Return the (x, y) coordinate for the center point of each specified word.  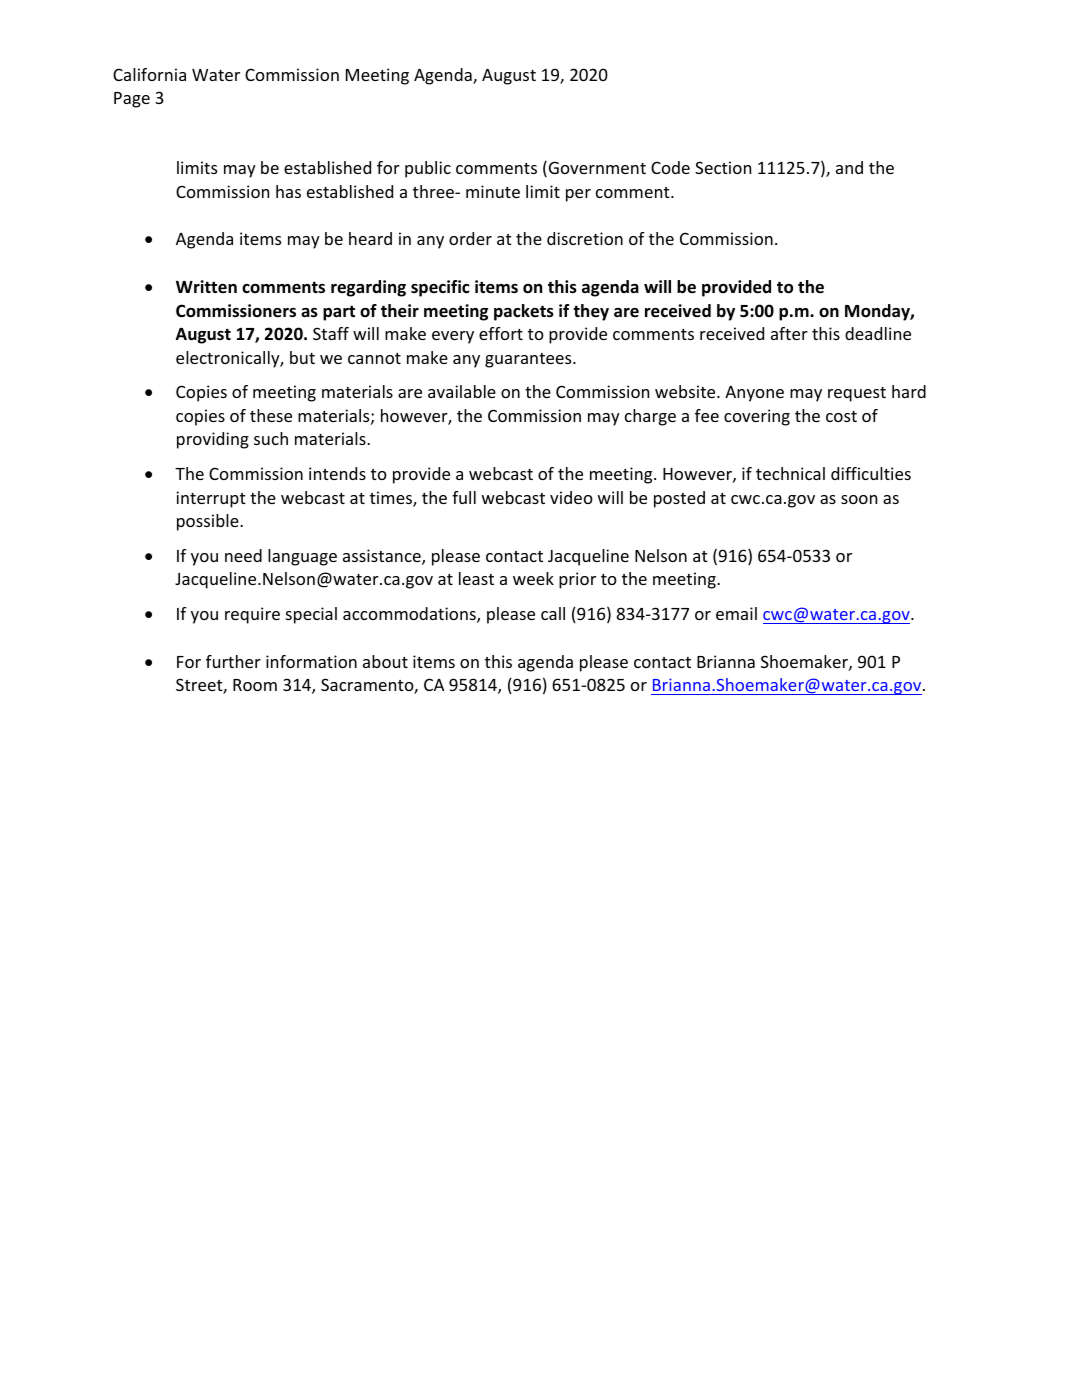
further (233, 661)
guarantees (529, 360)
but (302, 357)
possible (209, 522)
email (736, 613)
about (385, 661)
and (849, 167)
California (149, 74)
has (288, 191)
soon (859, 499)
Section (723, 167)
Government (596, 169)
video (571, 497)
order (470, 238)
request (857, 394)
